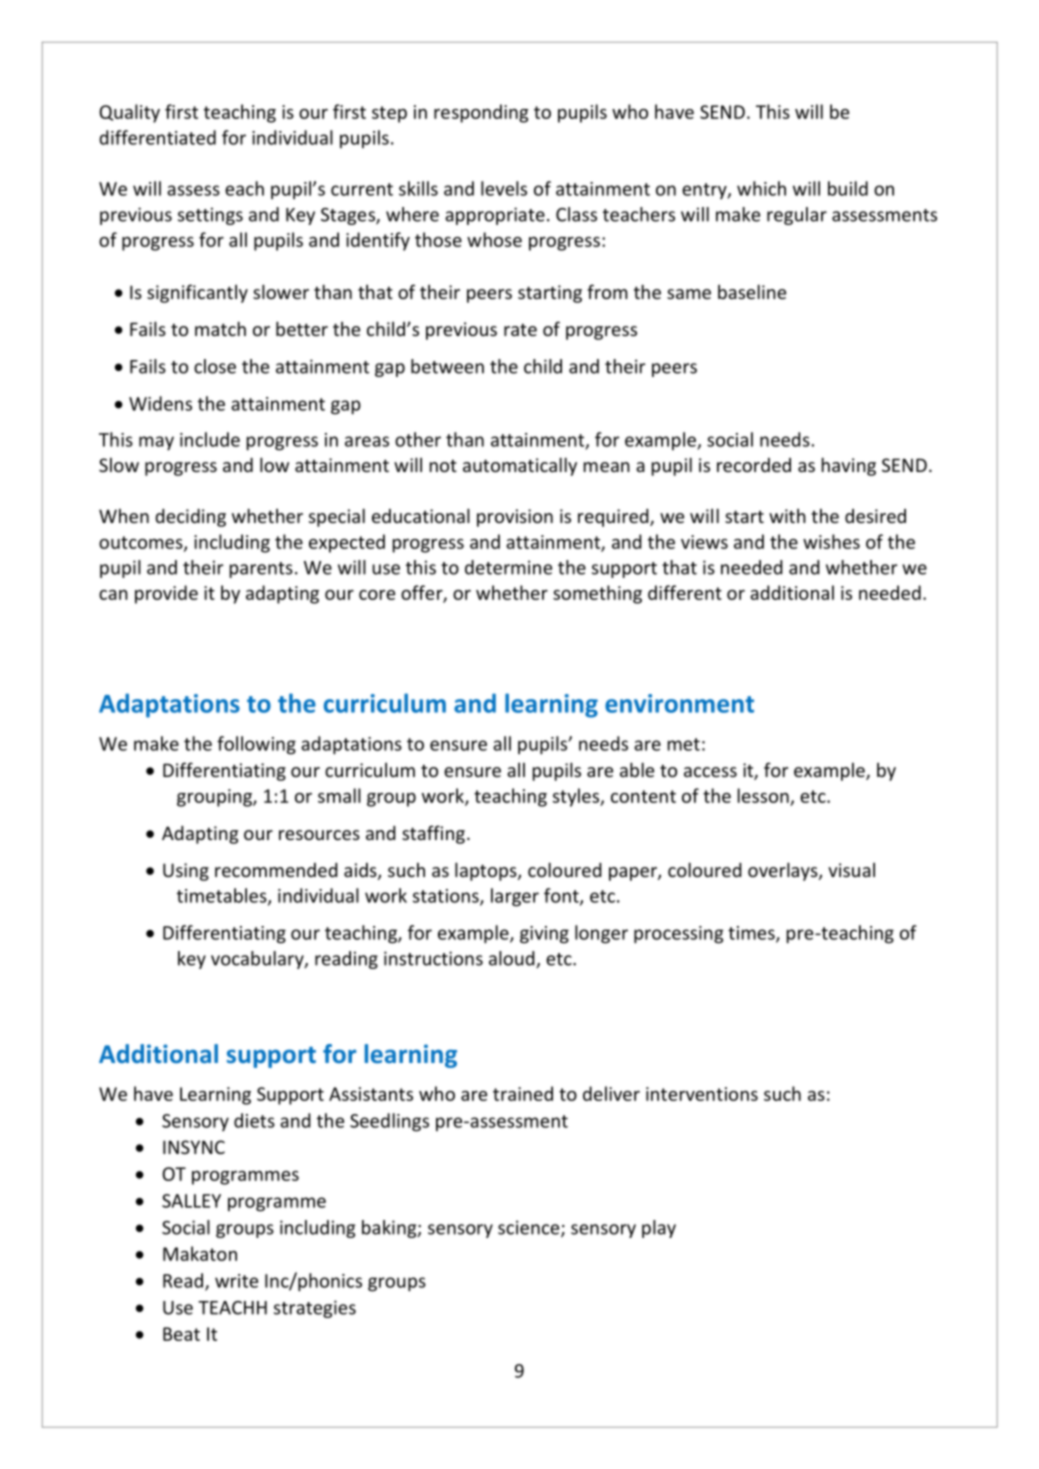 The image size is (1039, 1469). I want to click on deciding, so click(190, 518).
